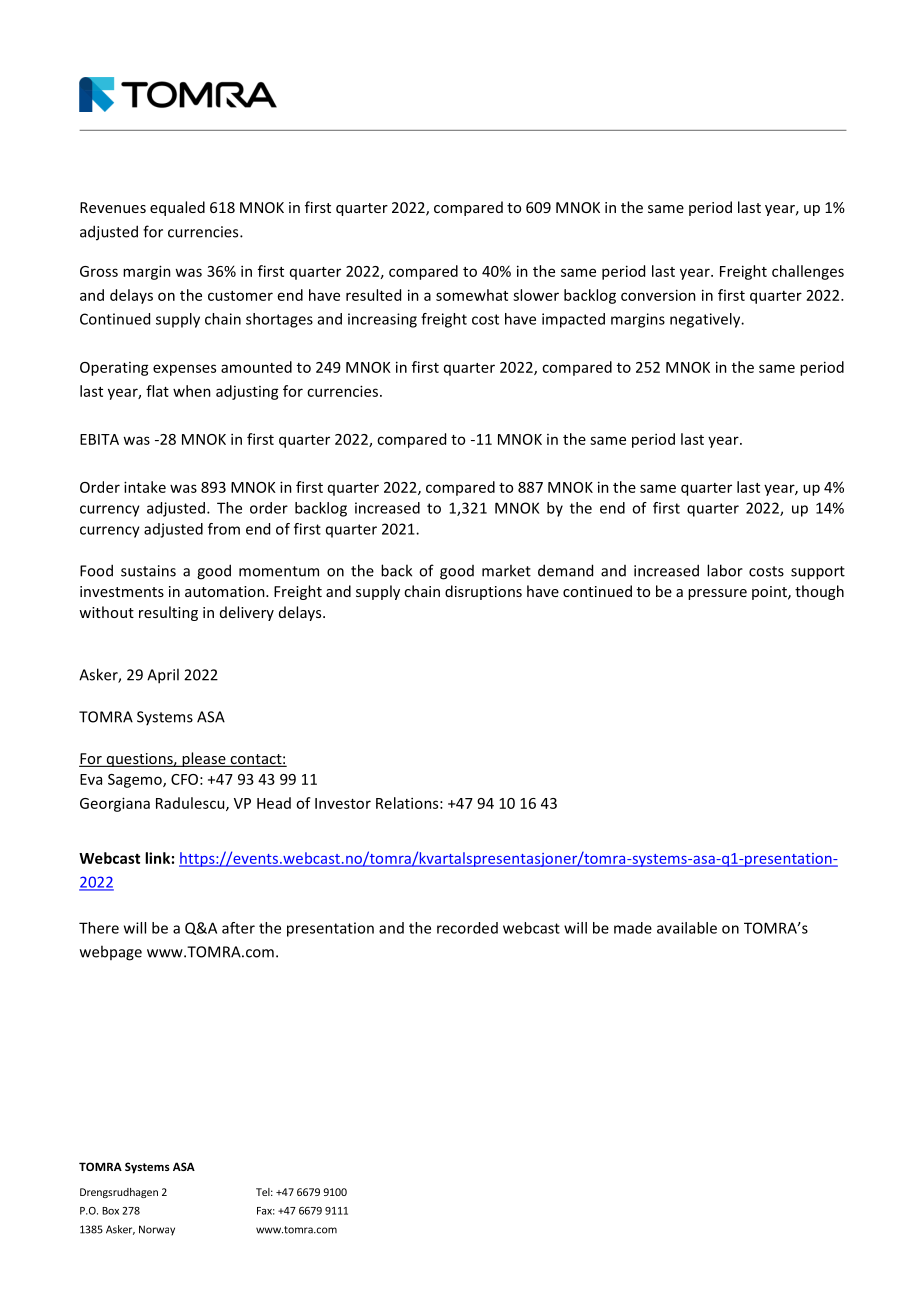 The image size is (924, 1308). I want to click on please, so click(204, 759).
